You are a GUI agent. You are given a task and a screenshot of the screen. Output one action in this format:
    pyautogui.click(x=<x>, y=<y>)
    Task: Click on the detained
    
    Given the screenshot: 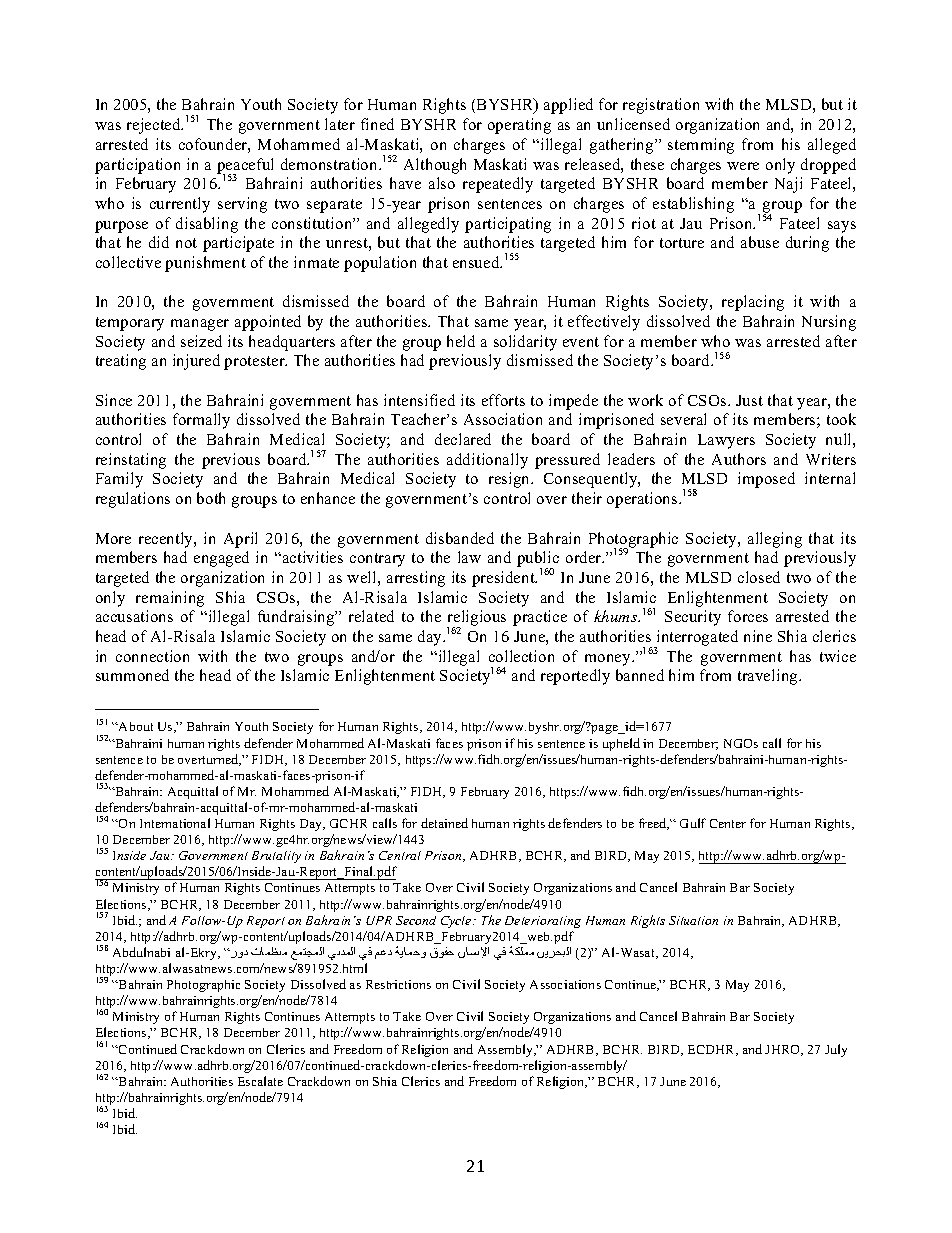 What is the action you would take?
    pyautogui.click(x=444, y=823)
